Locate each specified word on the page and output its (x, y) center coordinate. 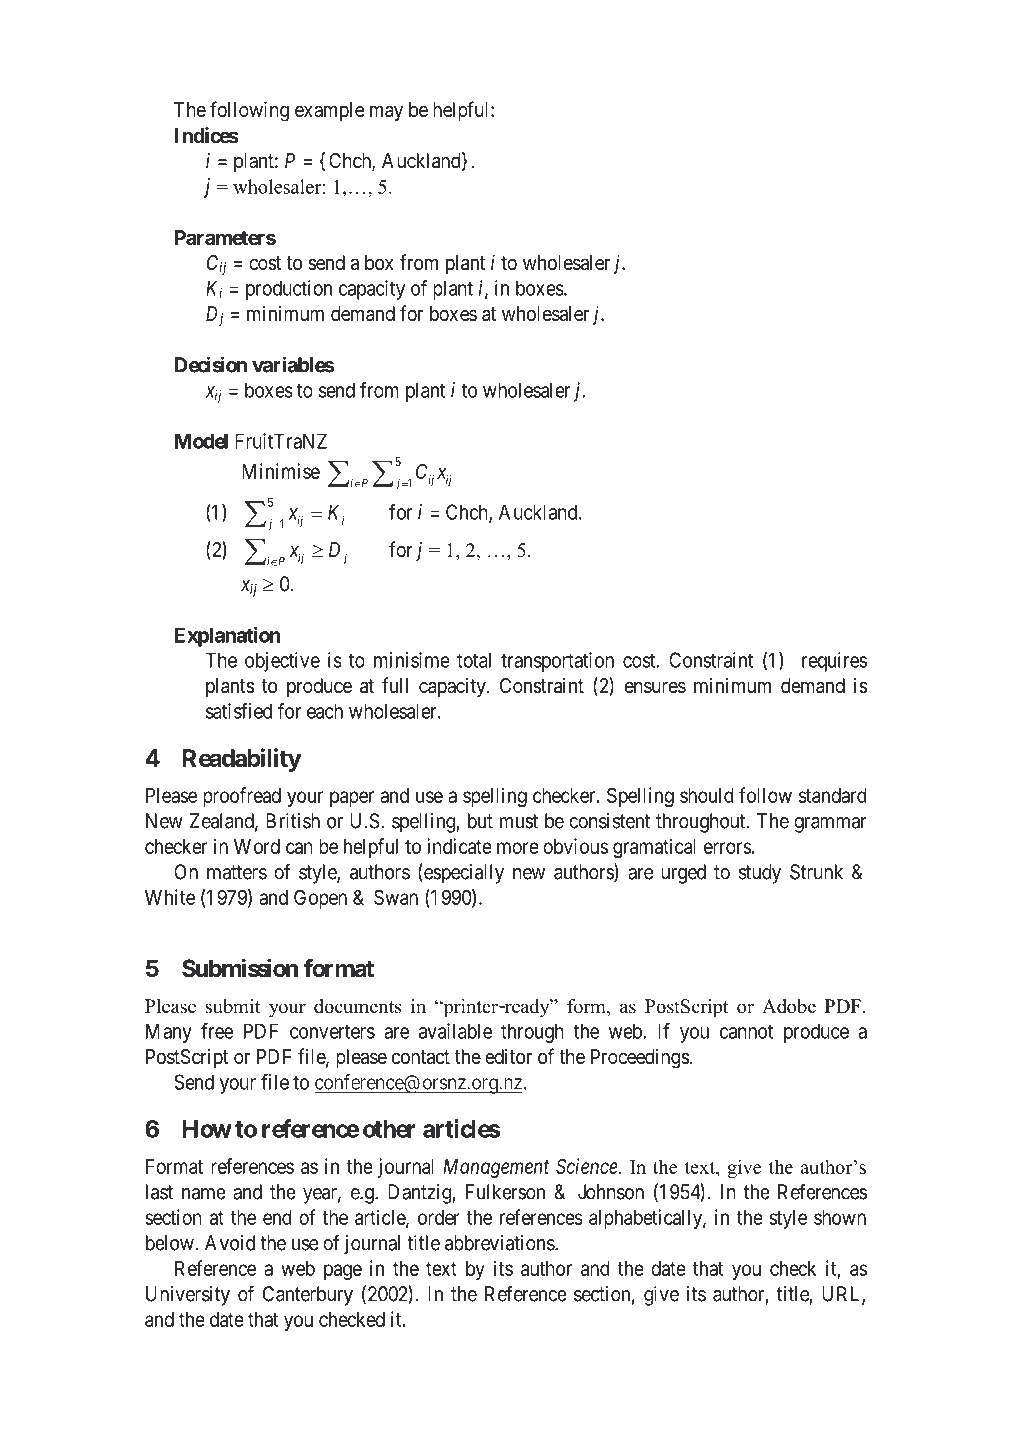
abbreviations (500, 1243)
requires (834, 662)
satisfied (239, 711)
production (289, 290)
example (329, 111)
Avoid (230, 1243)
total (474, 660)
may (386, 113)
